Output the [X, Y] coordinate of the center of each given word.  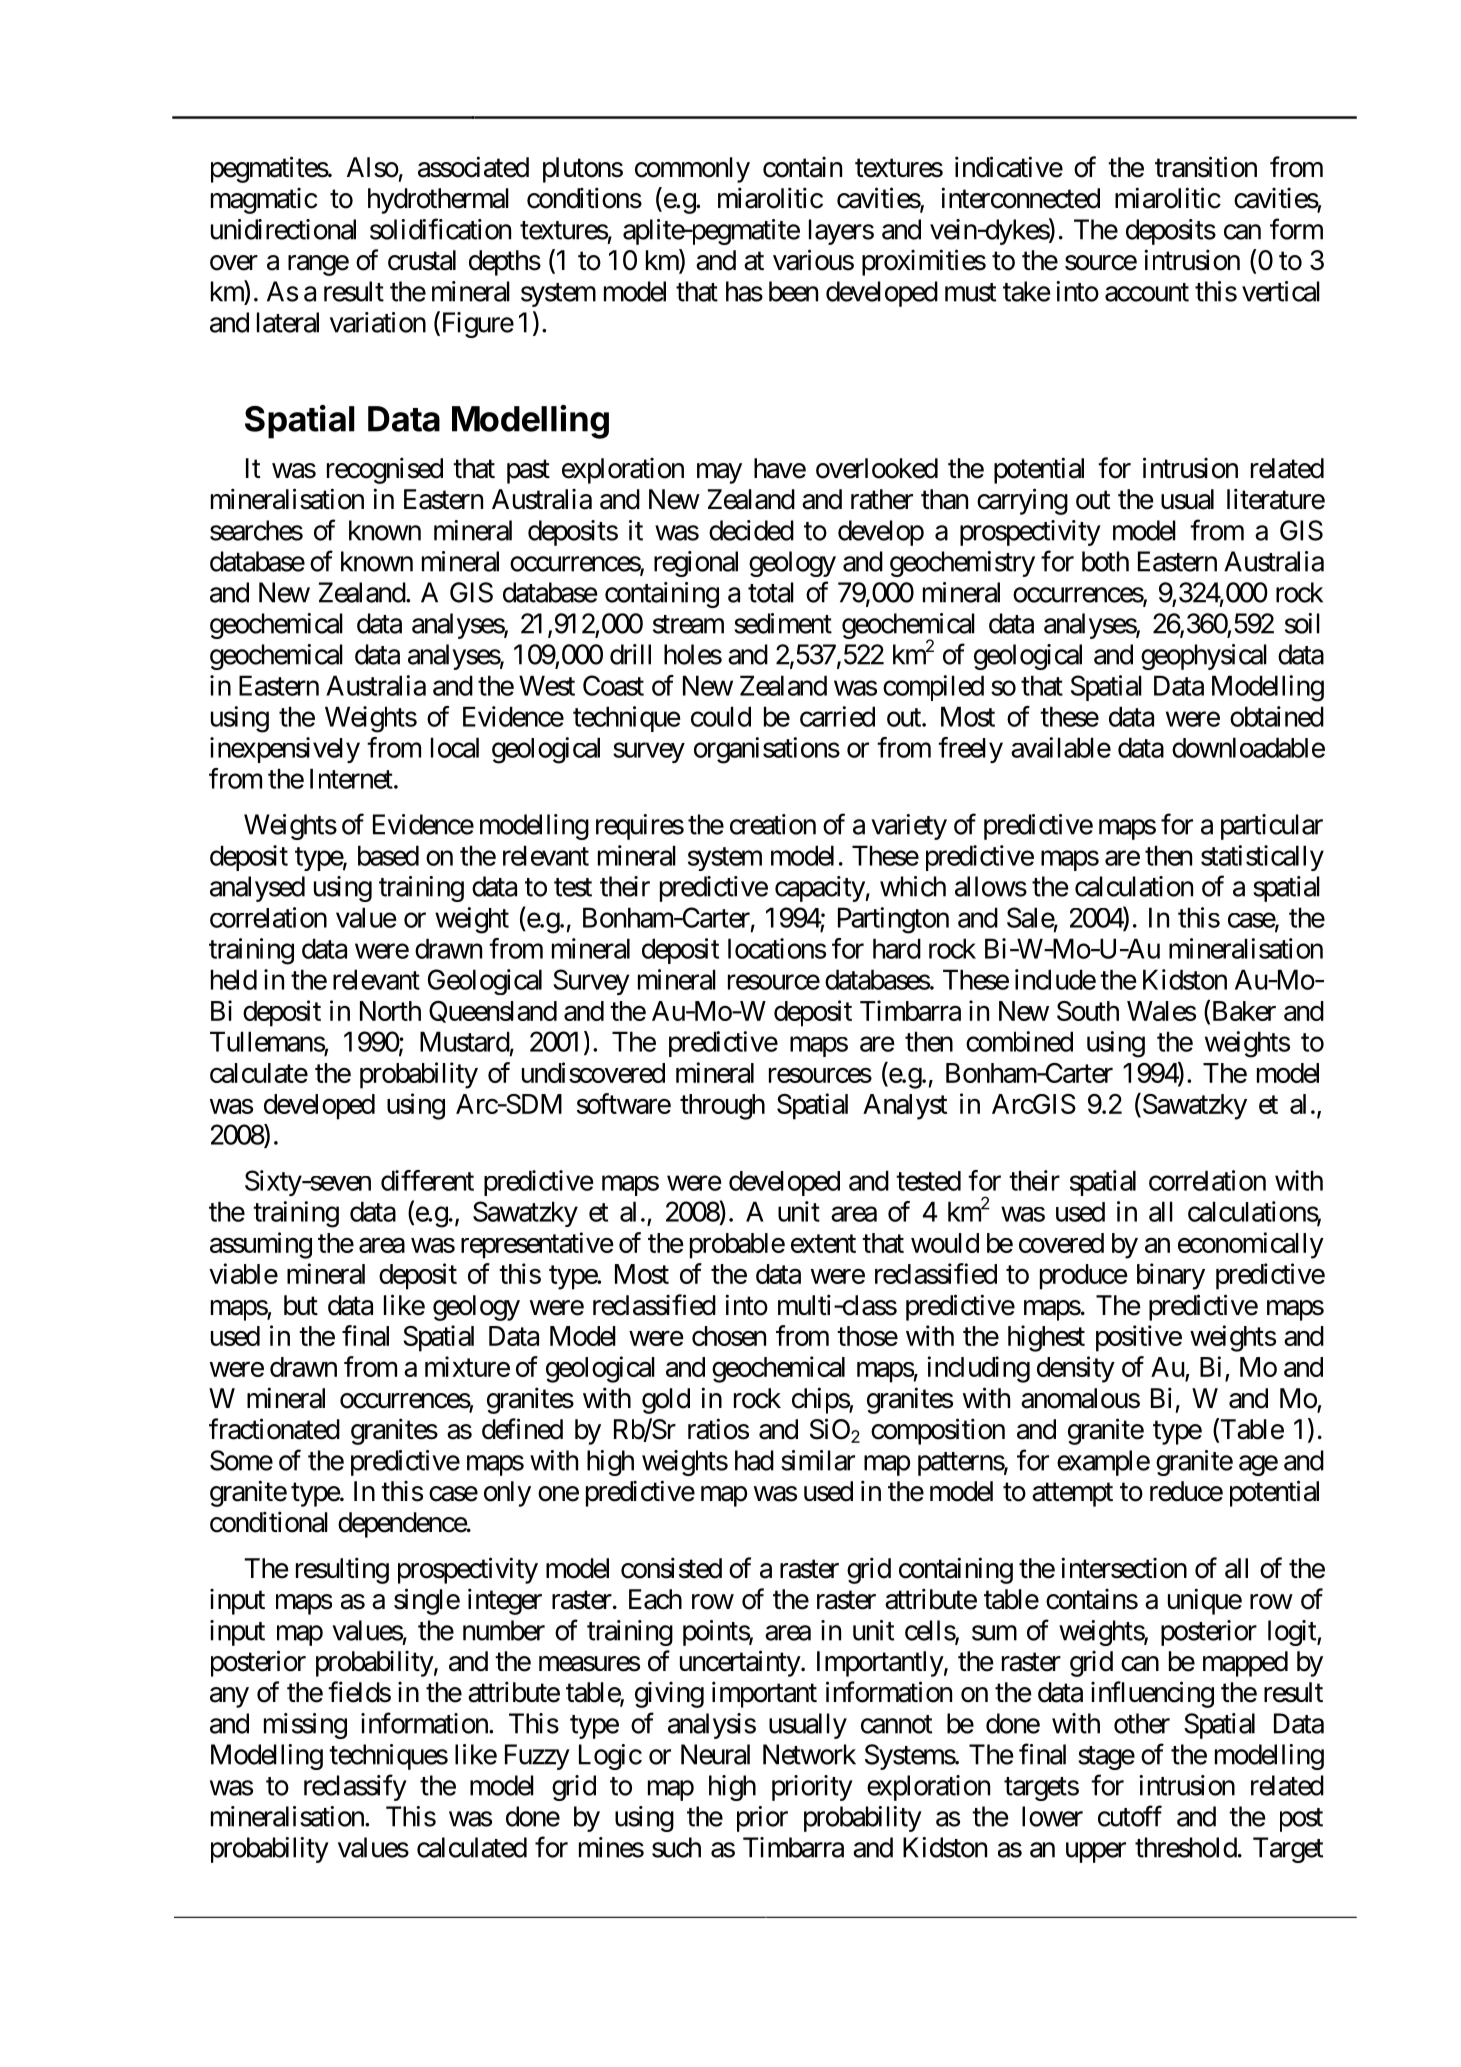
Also [373, 167]
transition [1206, 167]
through [722, 1107]
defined [522, 1429]
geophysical [1204, 657]
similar [818, 1460]
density [1076, 1369]
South [1088, 1011]
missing [305, 1726]
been [793, 291]
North [390, 1011]
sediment [783, 623]
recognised [385, 470]
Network [809, 1754]
